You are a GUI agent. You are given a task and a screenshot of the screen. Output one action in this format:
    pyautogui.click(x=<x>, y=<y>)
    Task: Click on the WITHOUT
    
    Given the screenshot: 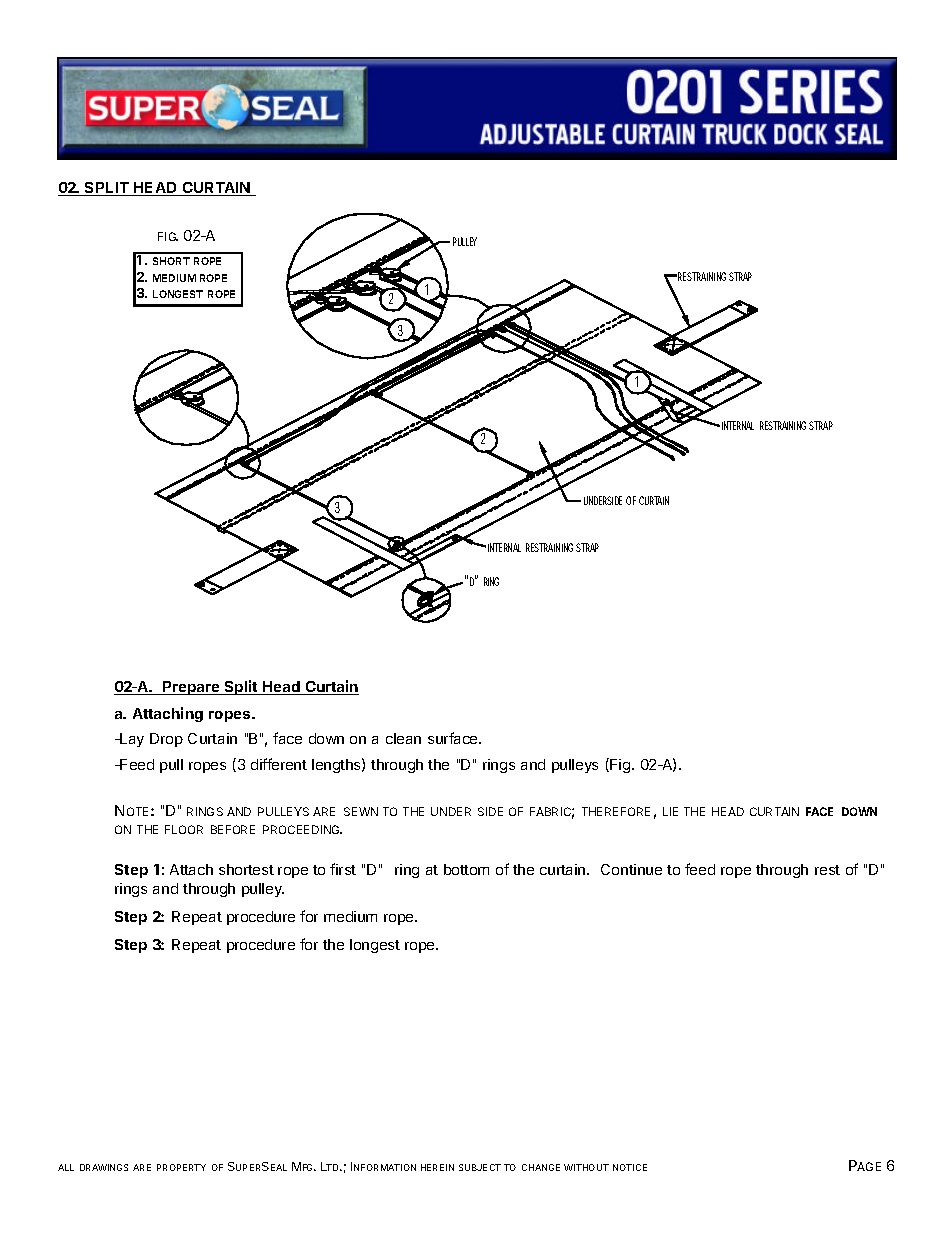 What is the action you would take?
    pyautogui.click(x=586, y=1167)
